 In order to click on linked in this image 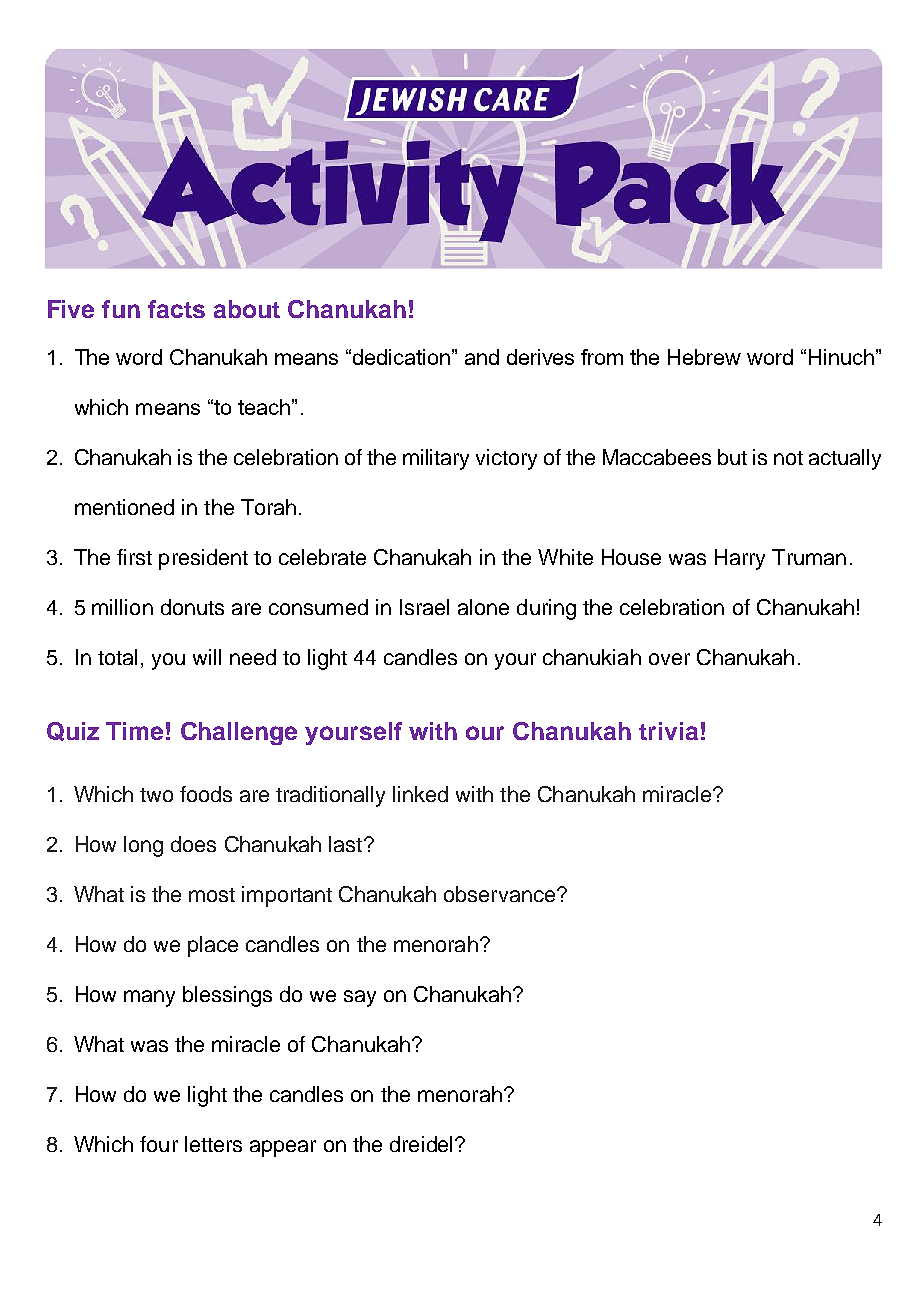, I will do `click(420, 794)`.
